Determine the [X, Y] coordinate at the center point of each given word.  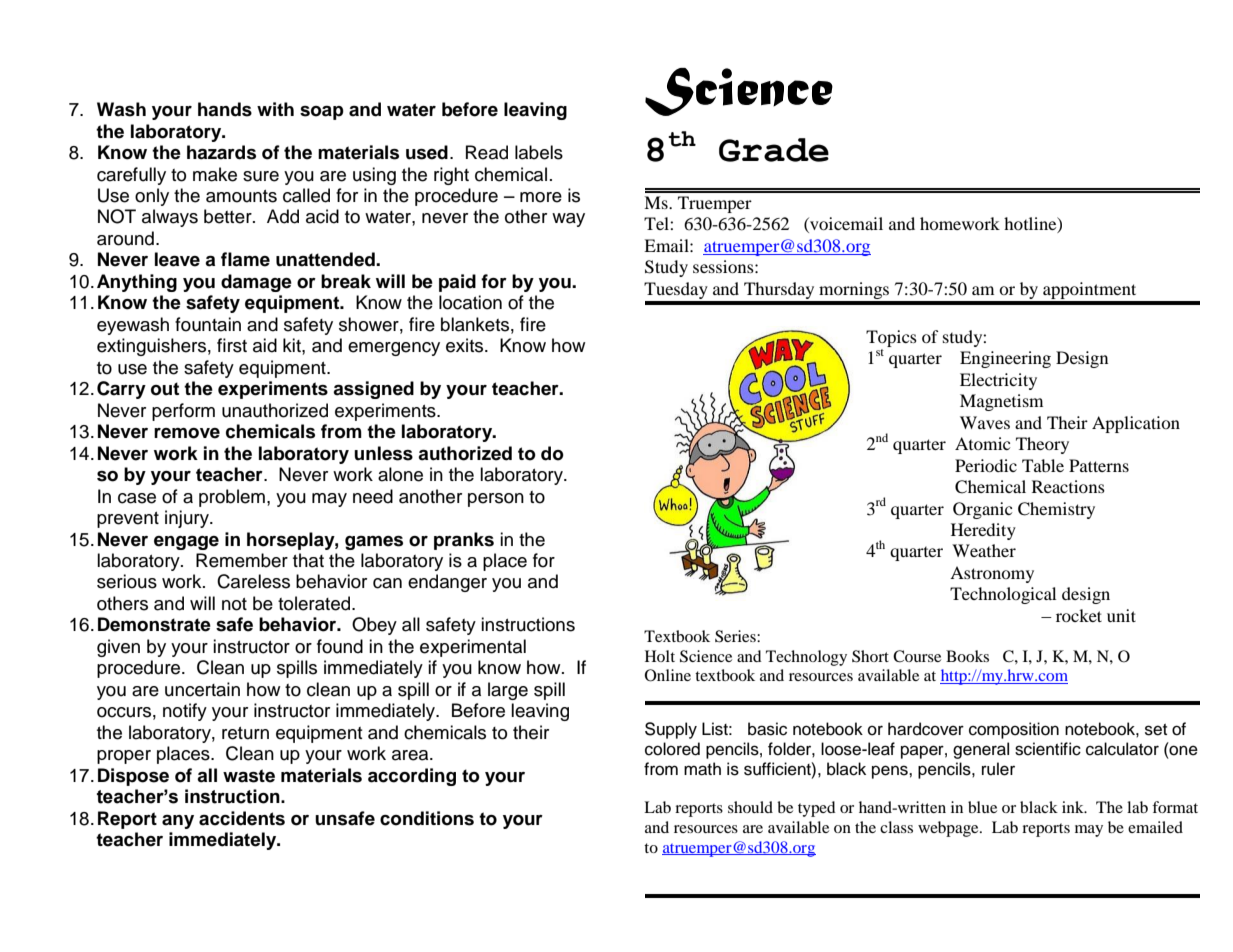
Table [1043, 465]
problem [232, 498]
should [750, 807]
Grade [774, 150]
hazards [221, 152]
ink [1074, 807]
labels [539, 152]
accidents [242, 818]
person [496, 500]
